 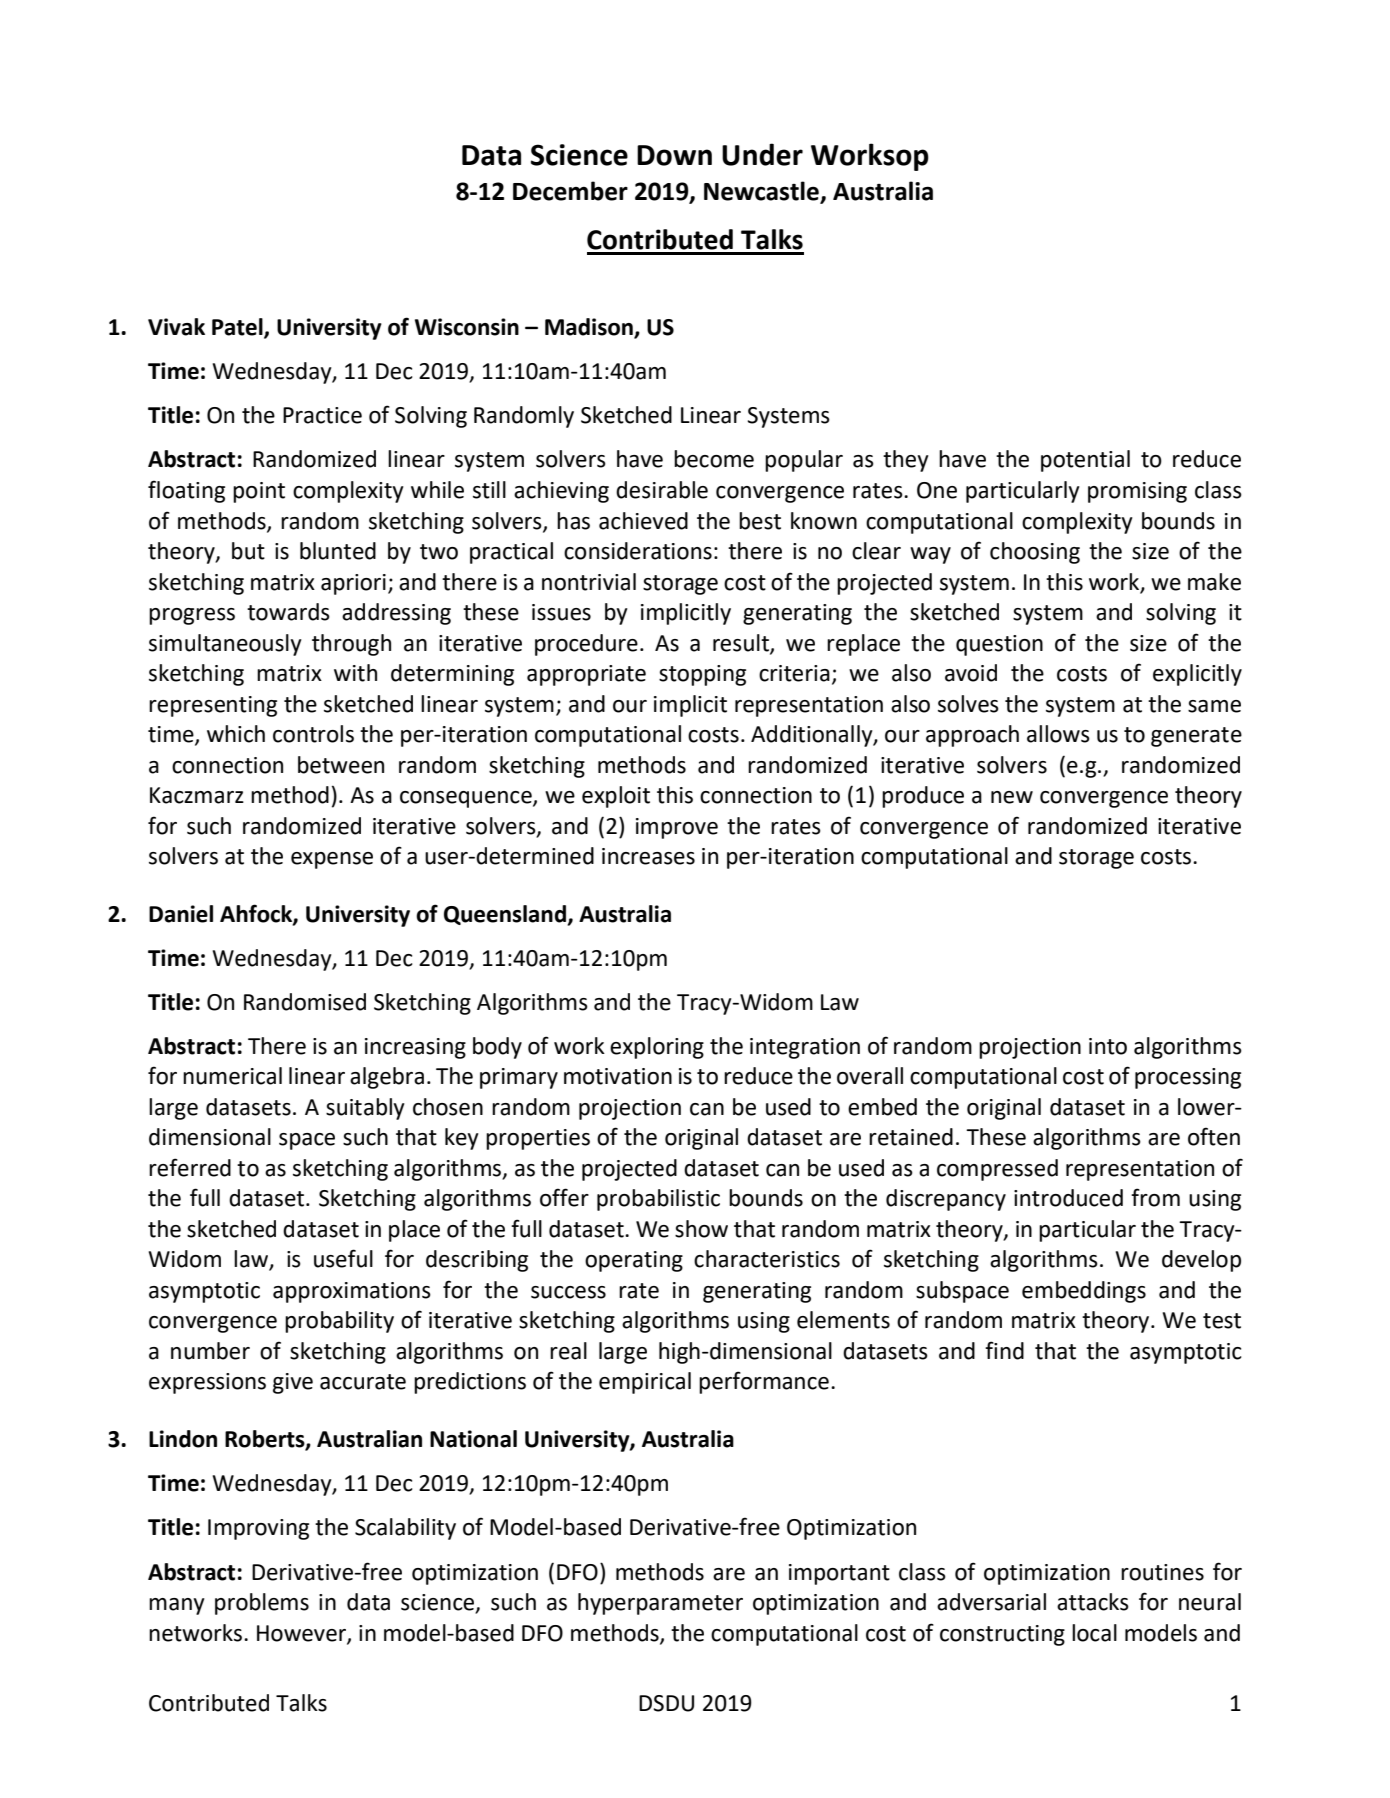 What do you see at coordinates (762, 192) in the image?
I see `Newcastle` at bounding box center [762, 192].
